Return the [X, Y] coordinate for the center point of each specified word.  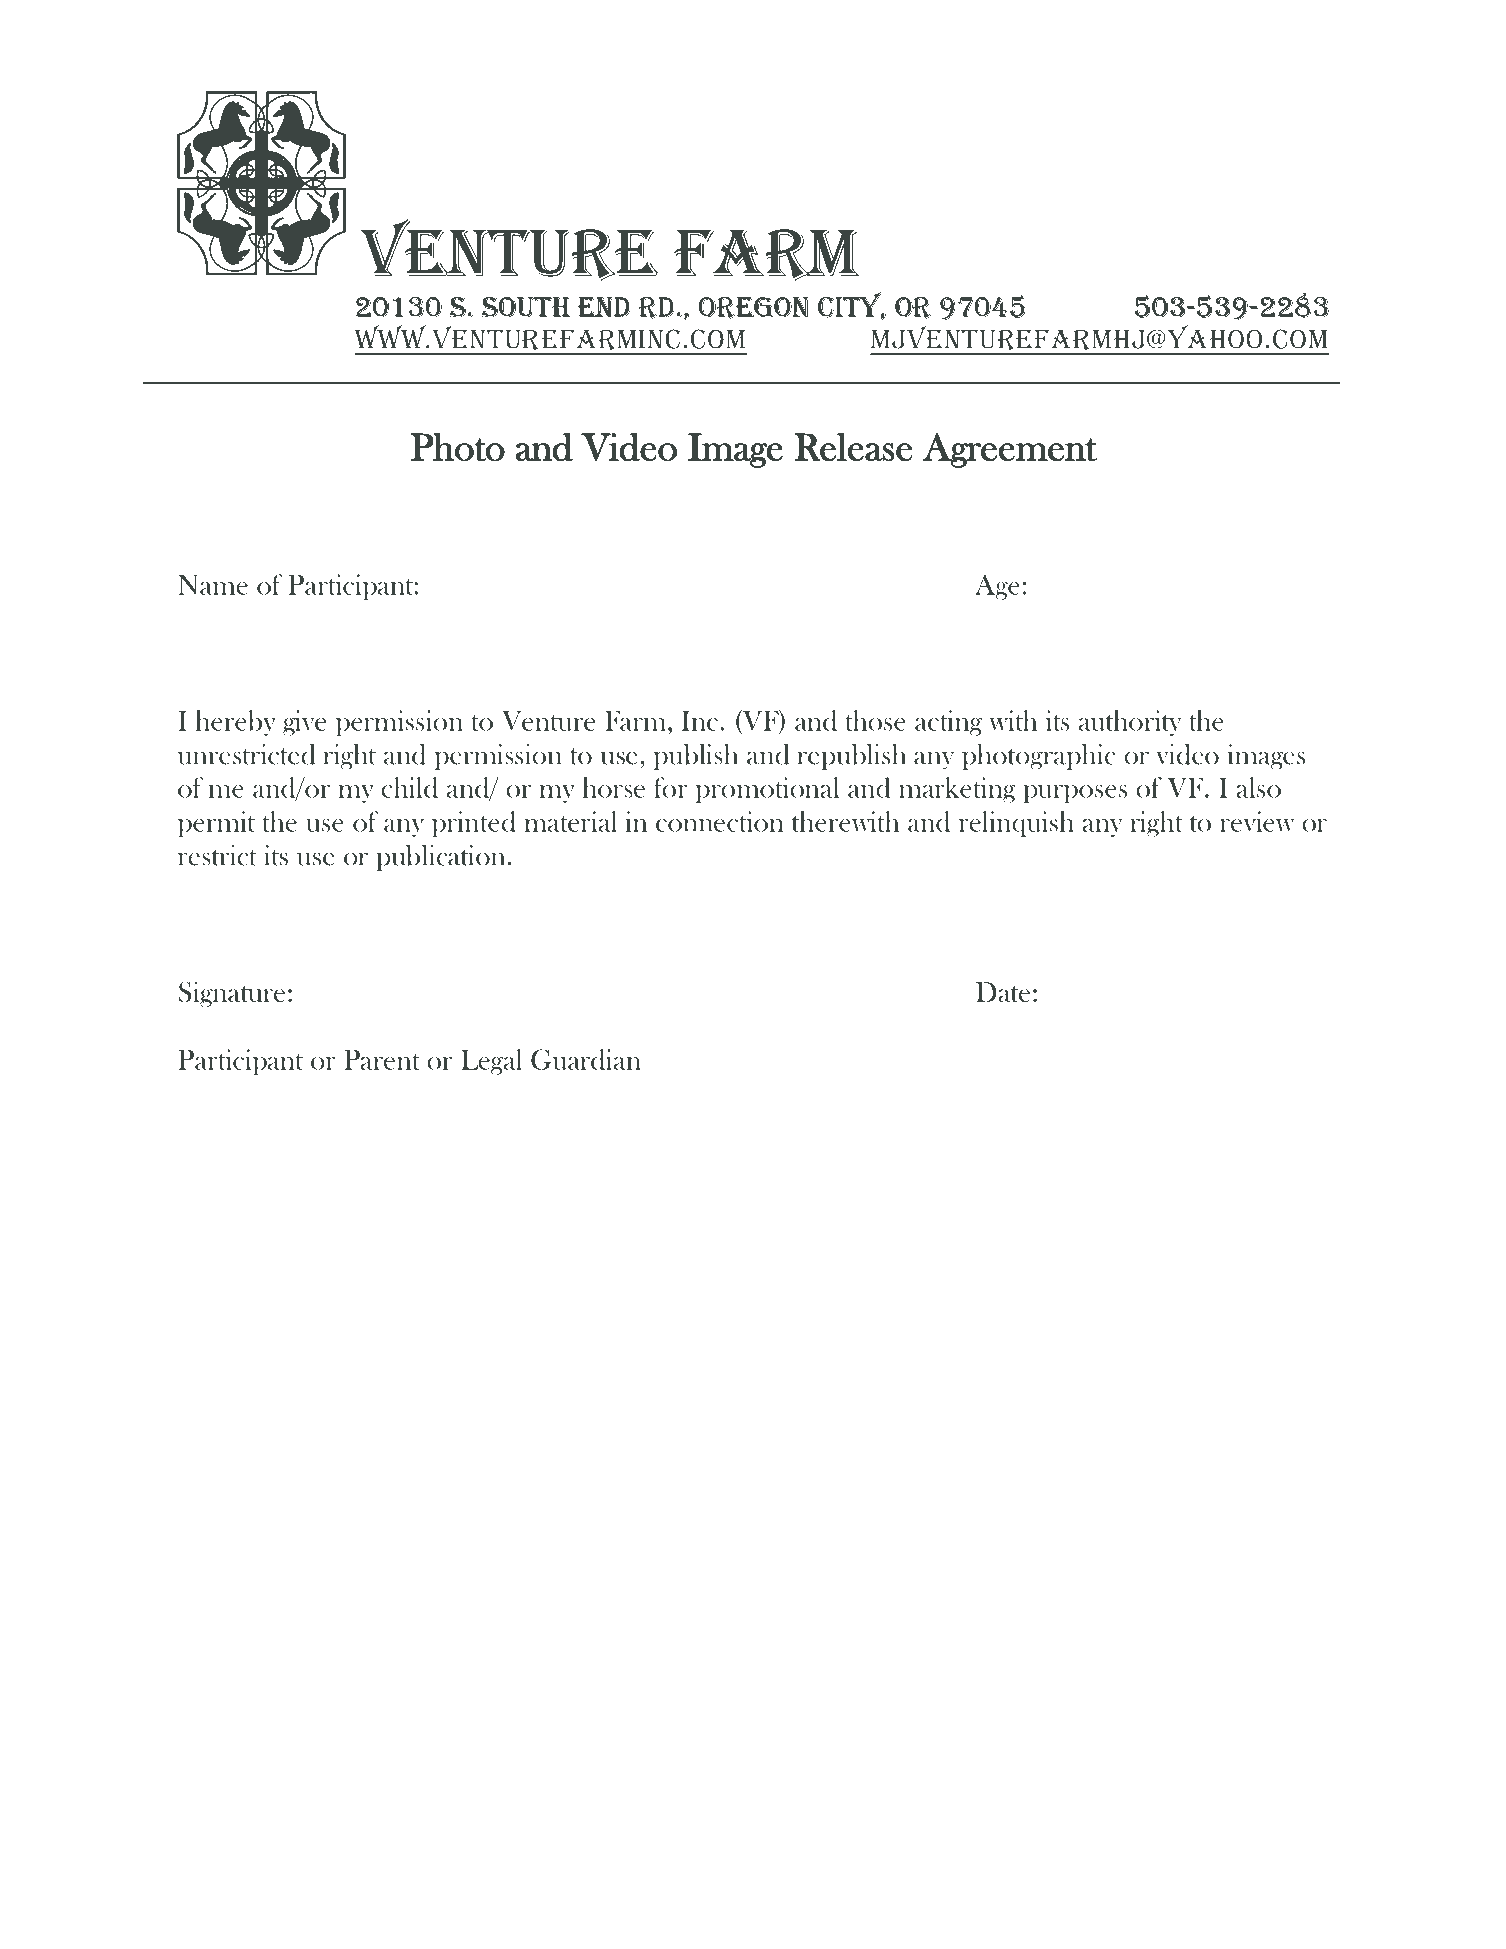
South [525, 307]
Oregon [753, 308]
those [876, 720]
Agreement [1010, 450]
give [304, 723]
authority [1130, 723]
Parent [382, 1060]
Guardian [586, 1059]
